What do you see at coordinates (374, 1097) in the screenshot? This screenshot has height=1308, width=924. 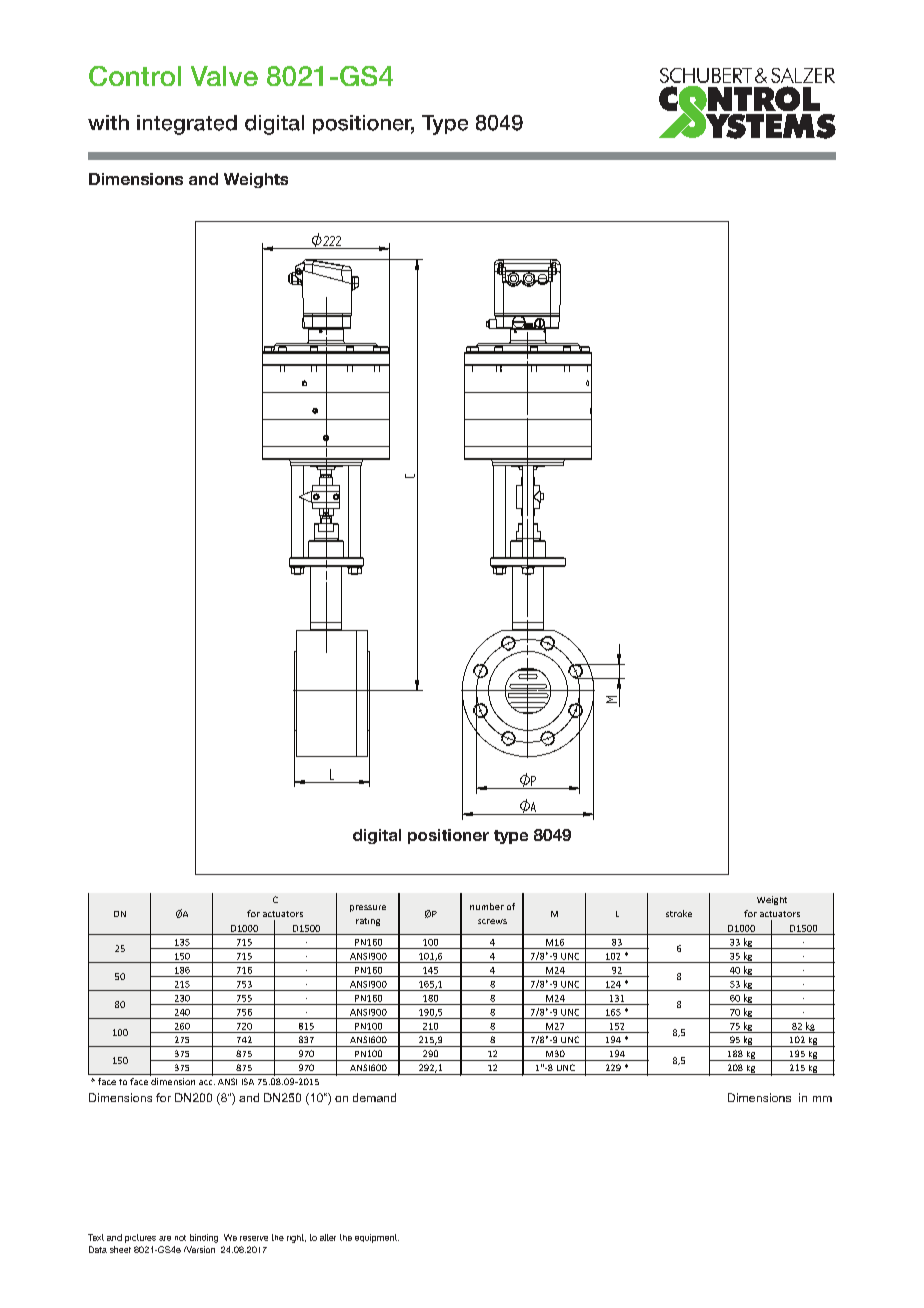 I see `demand` at bounding box center [374, 1097].
